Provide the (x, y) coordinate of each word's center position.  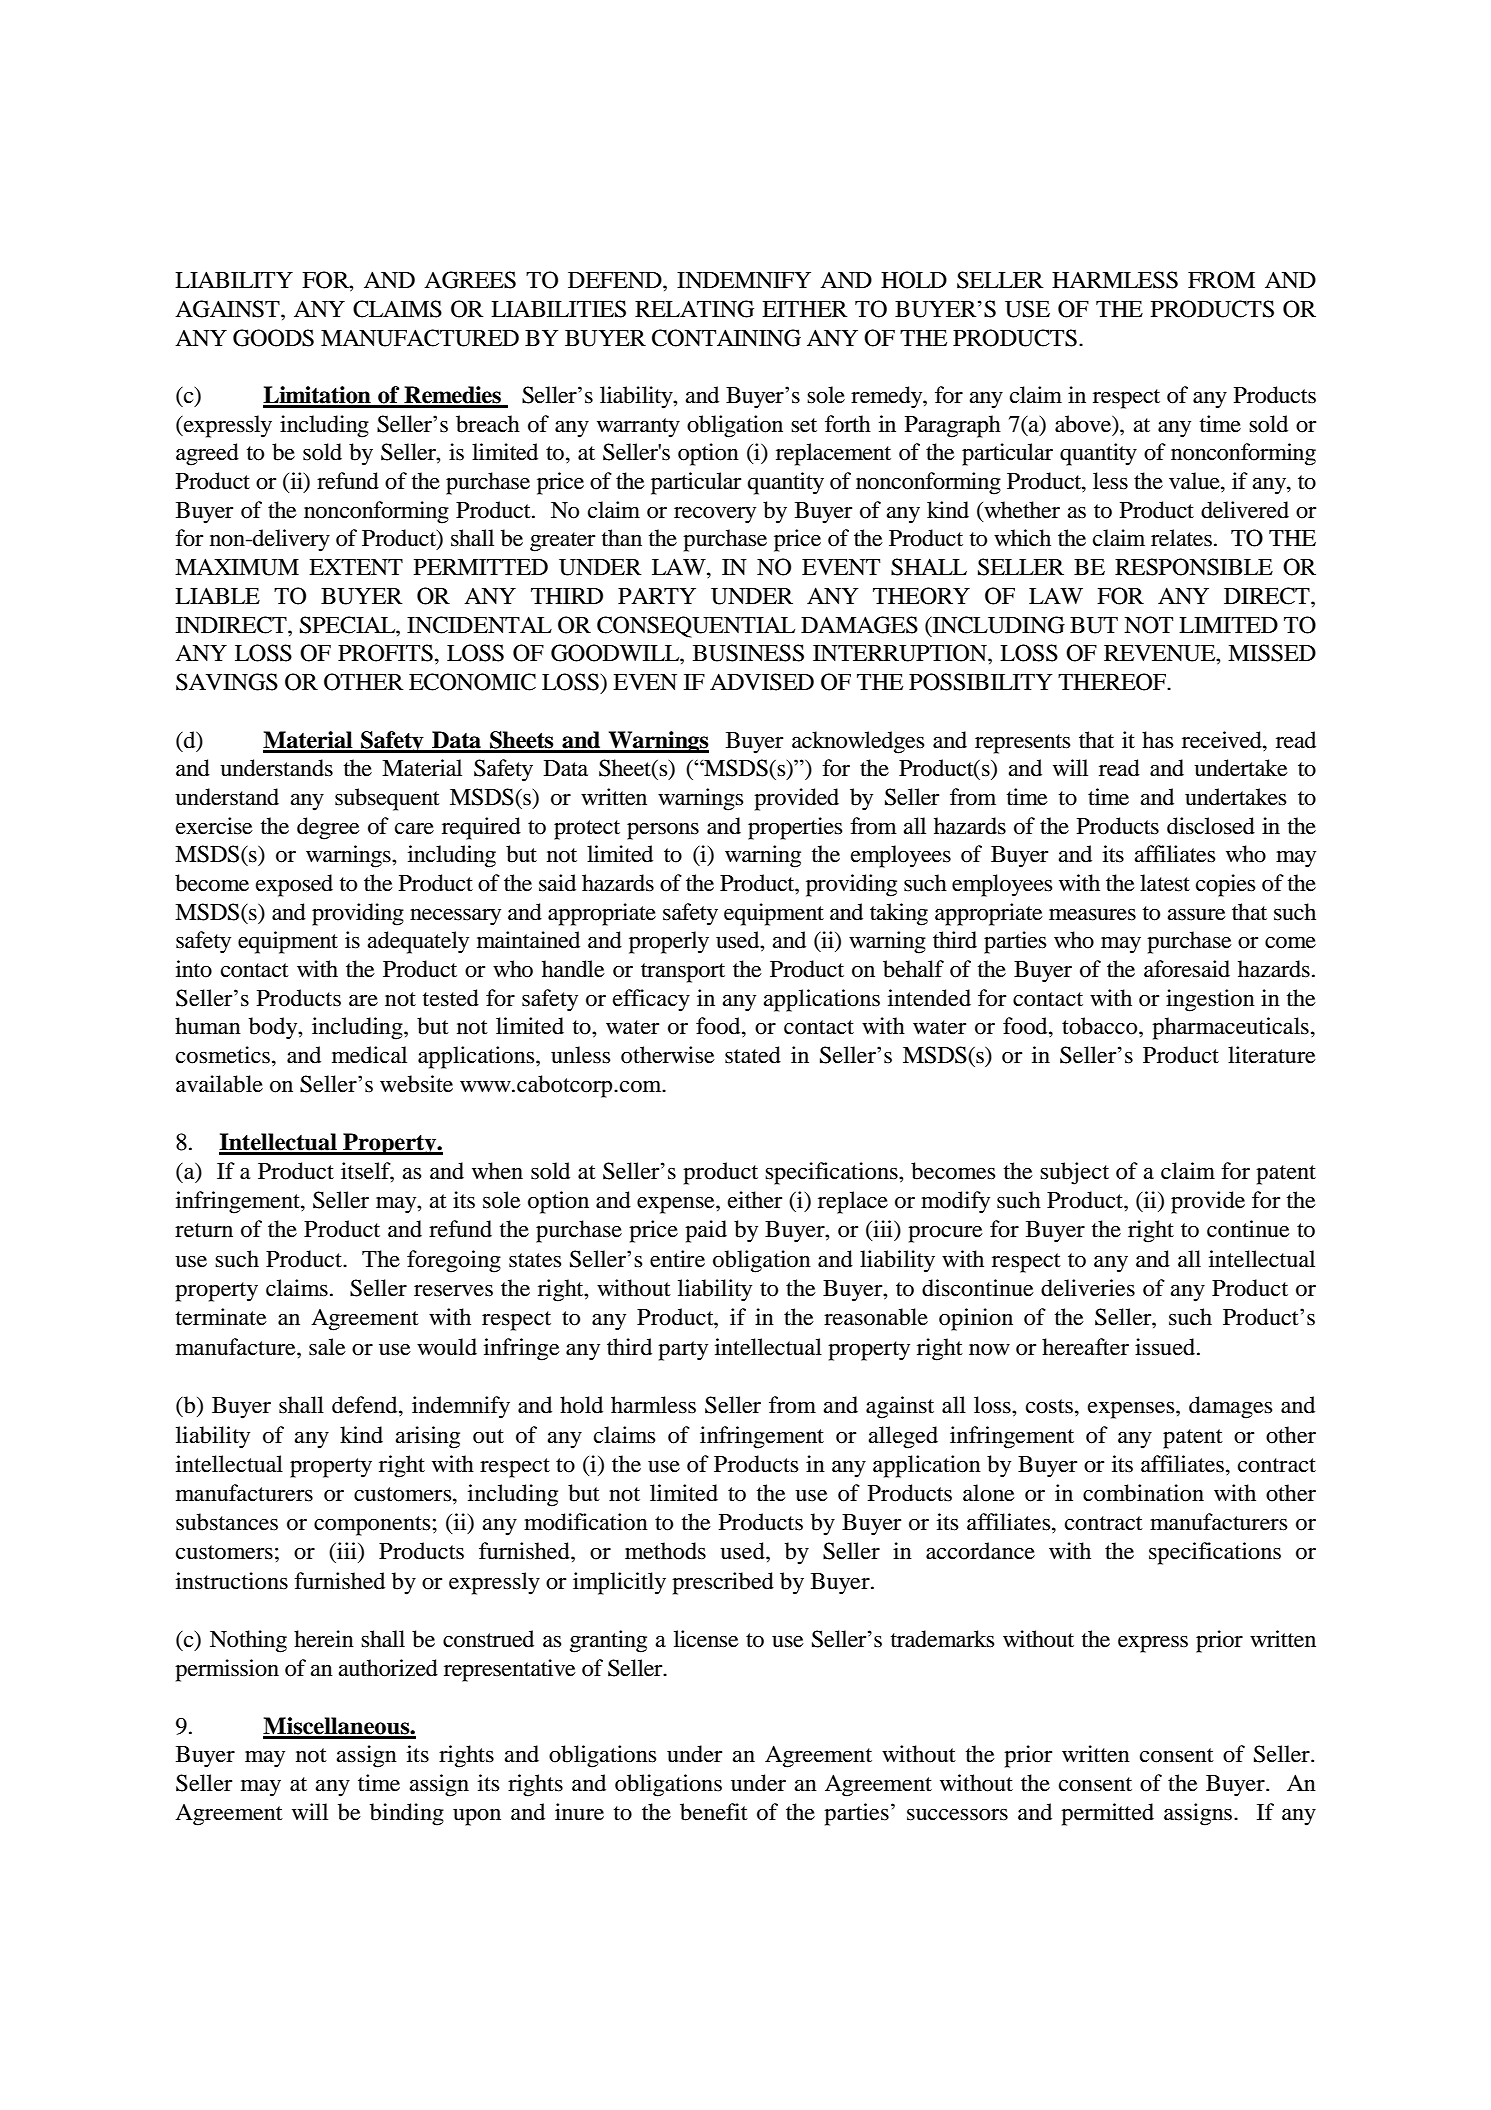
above (1084, 425)
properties (795, 828)
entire (677, 1259)
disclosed (1211, 826)
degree (328, 828)
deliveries (1088, 1288)
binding (407, 1814)
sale (327, 1347)
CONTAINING (726, 338)
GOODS (273, 338)
